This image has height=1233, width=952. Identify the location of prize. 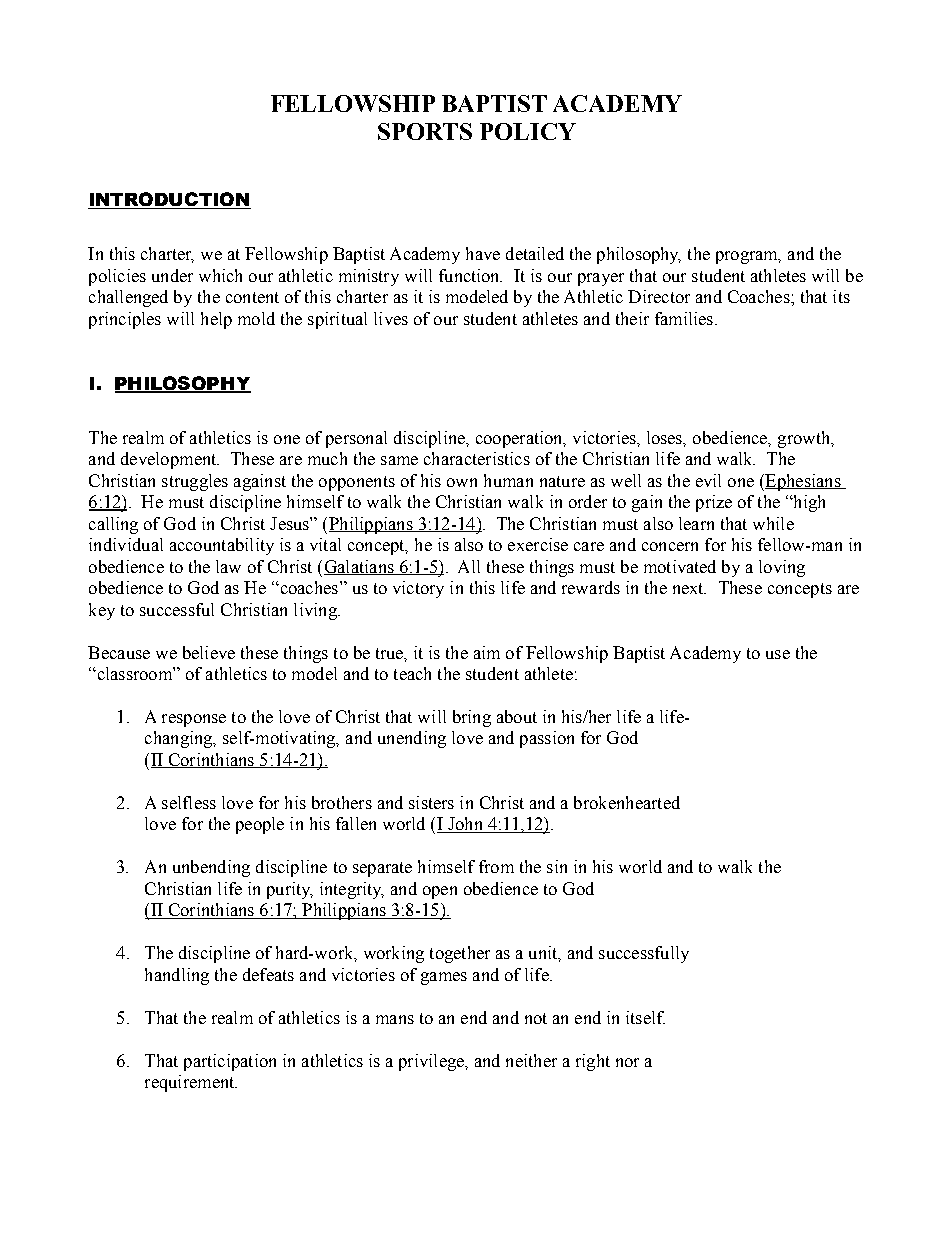
(714, 503).
